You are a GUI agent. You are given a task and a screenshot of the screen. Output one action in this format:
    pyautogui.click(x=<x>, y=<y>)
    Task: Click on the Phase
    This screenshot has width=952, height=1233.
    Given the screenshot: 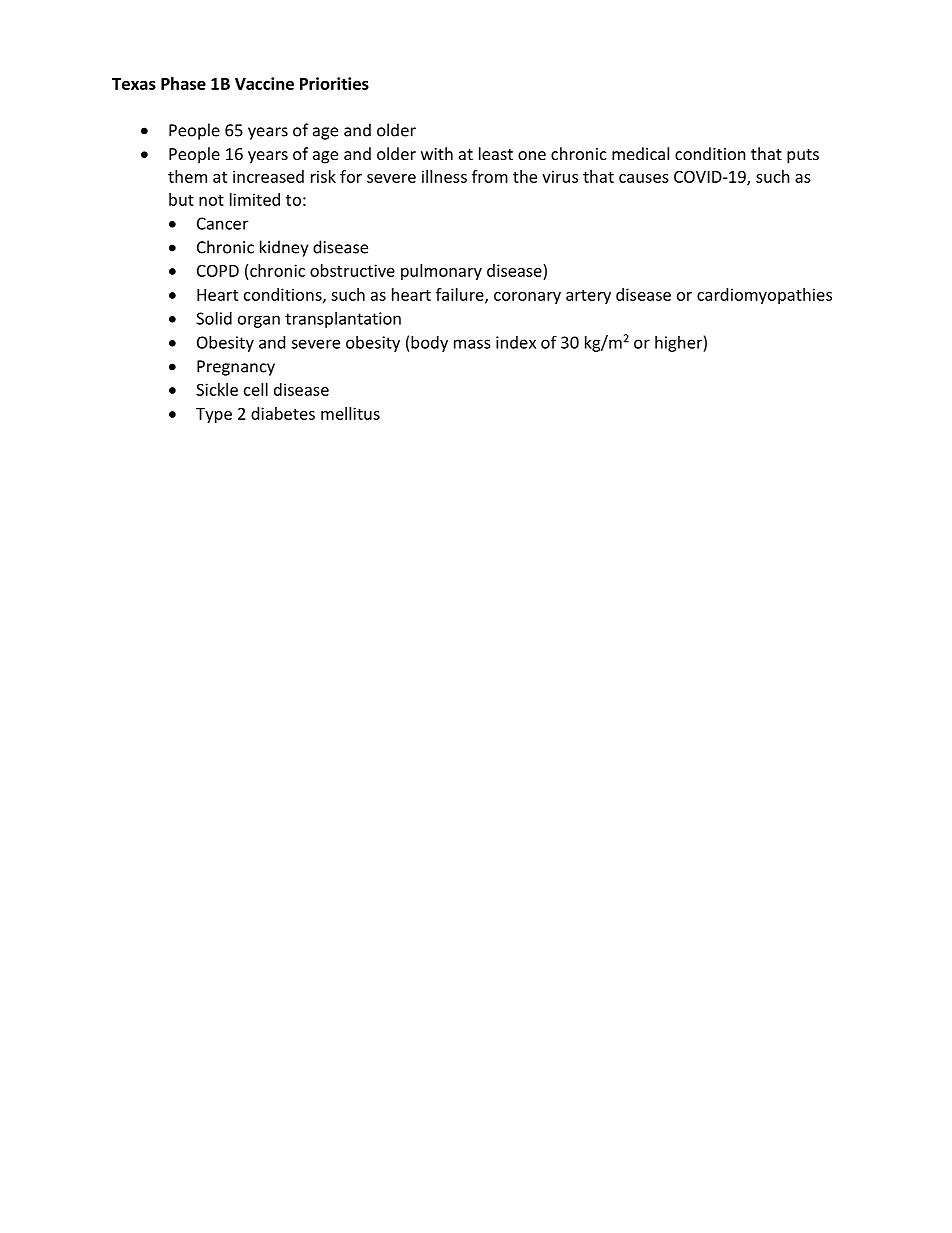 What is the action you would take?
    pyautogui.click(x=183, y=83)
